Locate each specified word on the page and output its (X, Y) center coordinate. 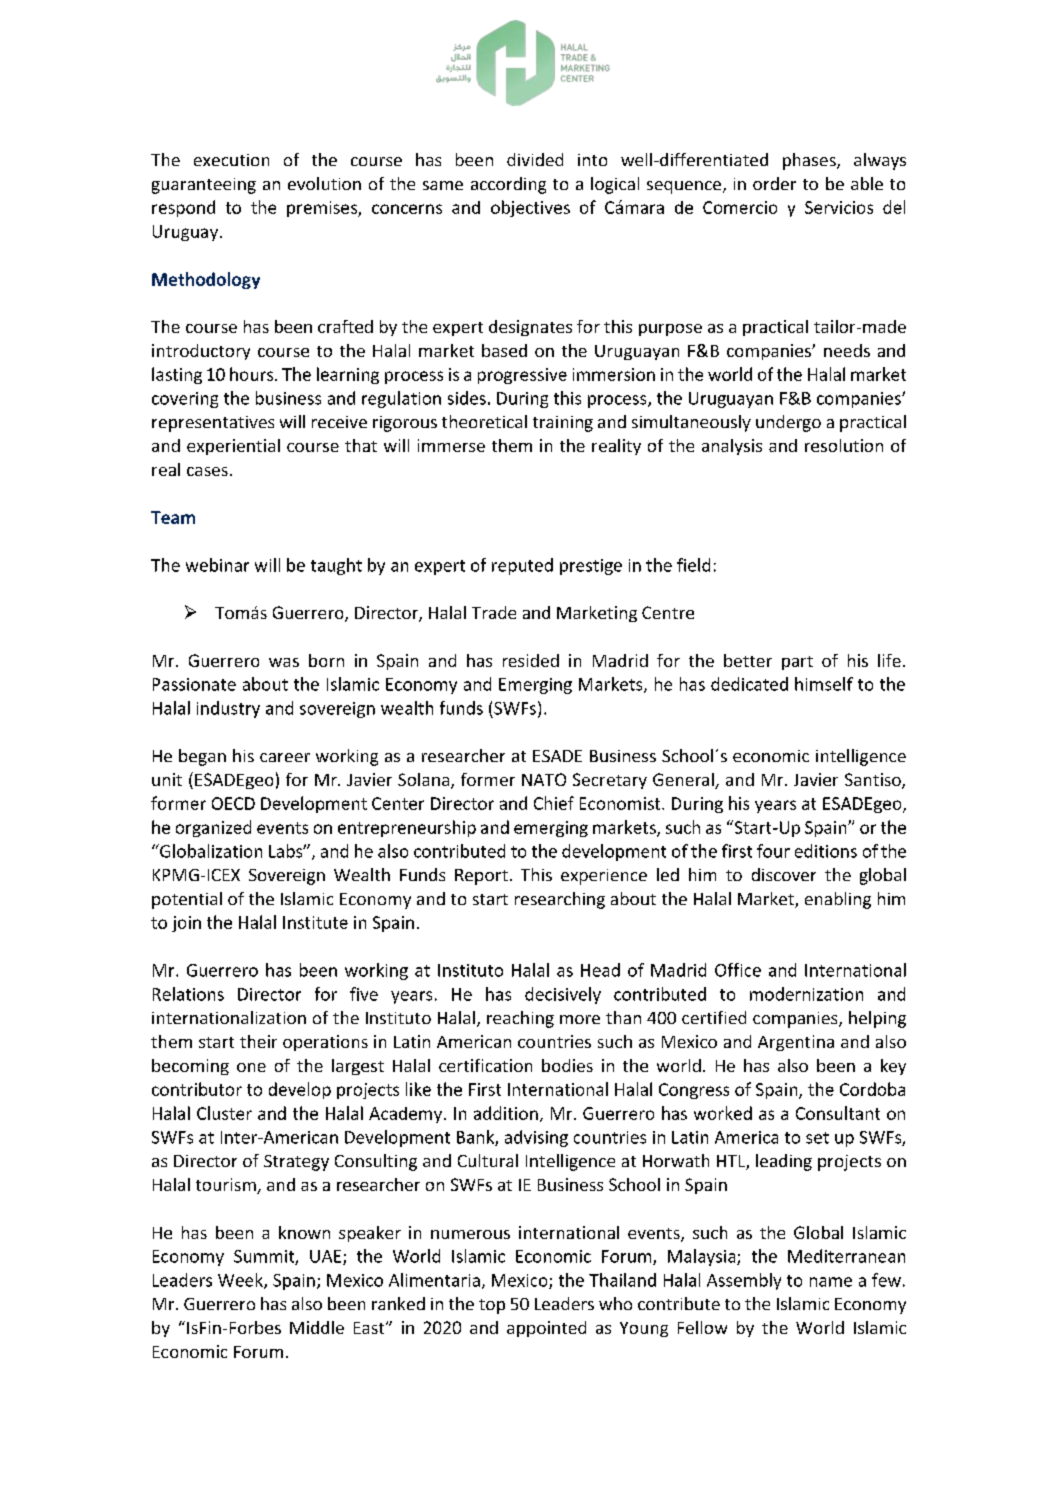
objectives (530, 208)
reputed (522, 566)
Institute (315, 922)
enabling (838, 900)
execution (231, 160)
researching (560, 900)
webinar (217, 565)
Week (241, 1281)
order (774, 183)
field (693, 565)
